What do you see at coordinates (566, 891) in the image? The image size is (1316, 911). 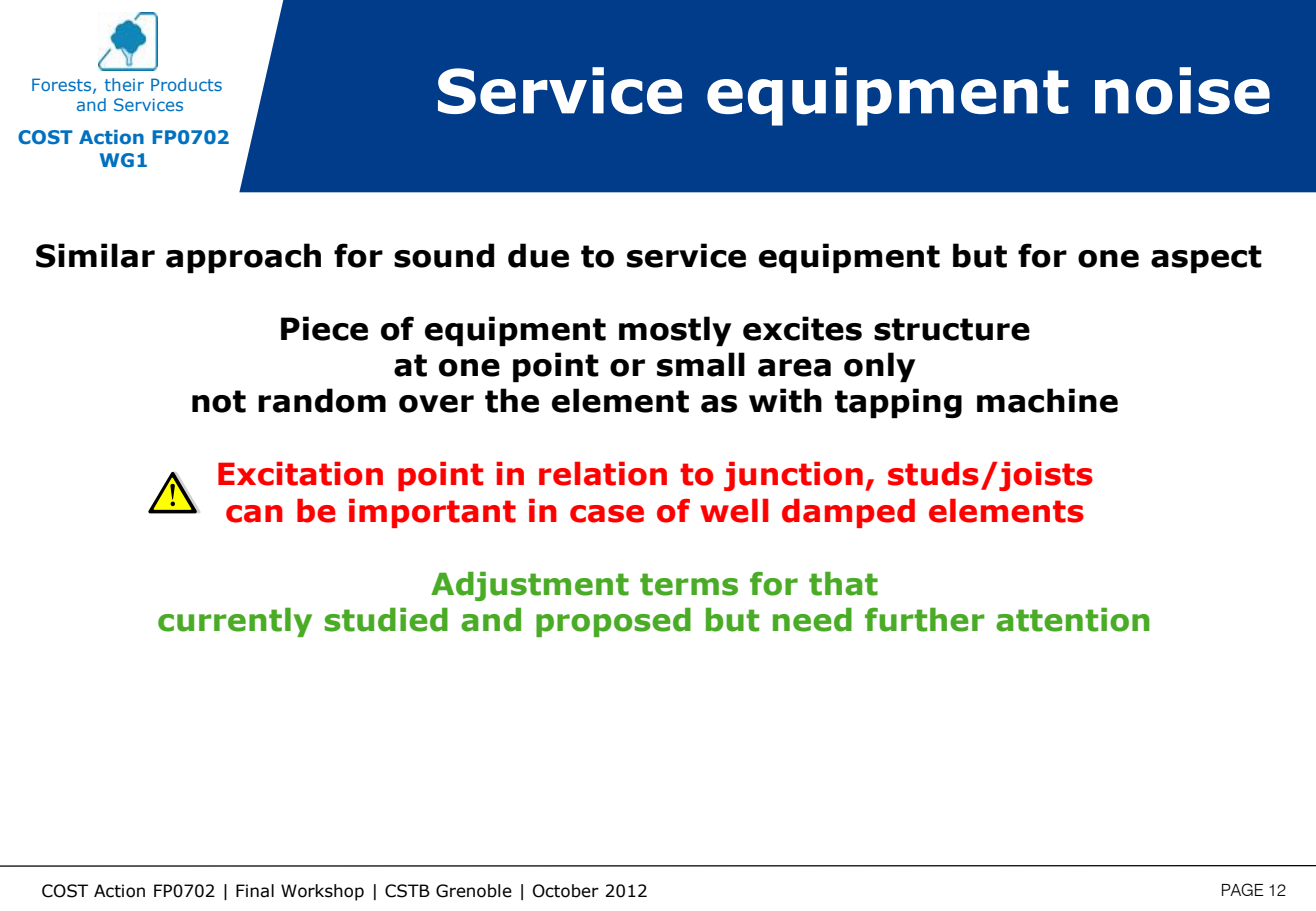 I see `October` at bounding box center [566, 891].
